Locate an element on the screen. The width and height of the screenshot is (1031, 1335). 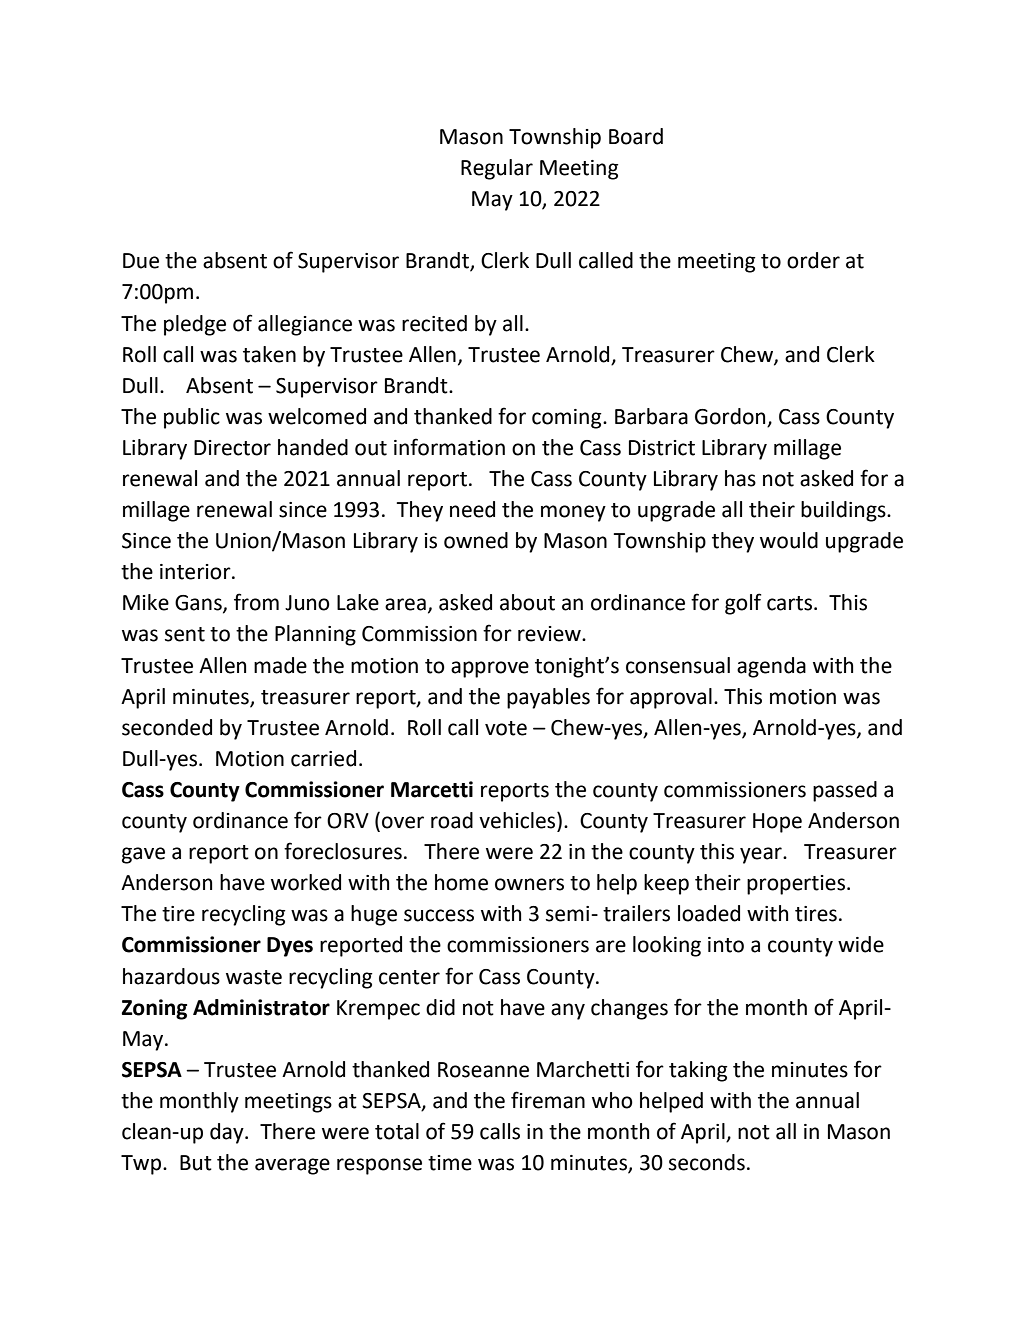
seconded is located at coordinates (167, 727).
